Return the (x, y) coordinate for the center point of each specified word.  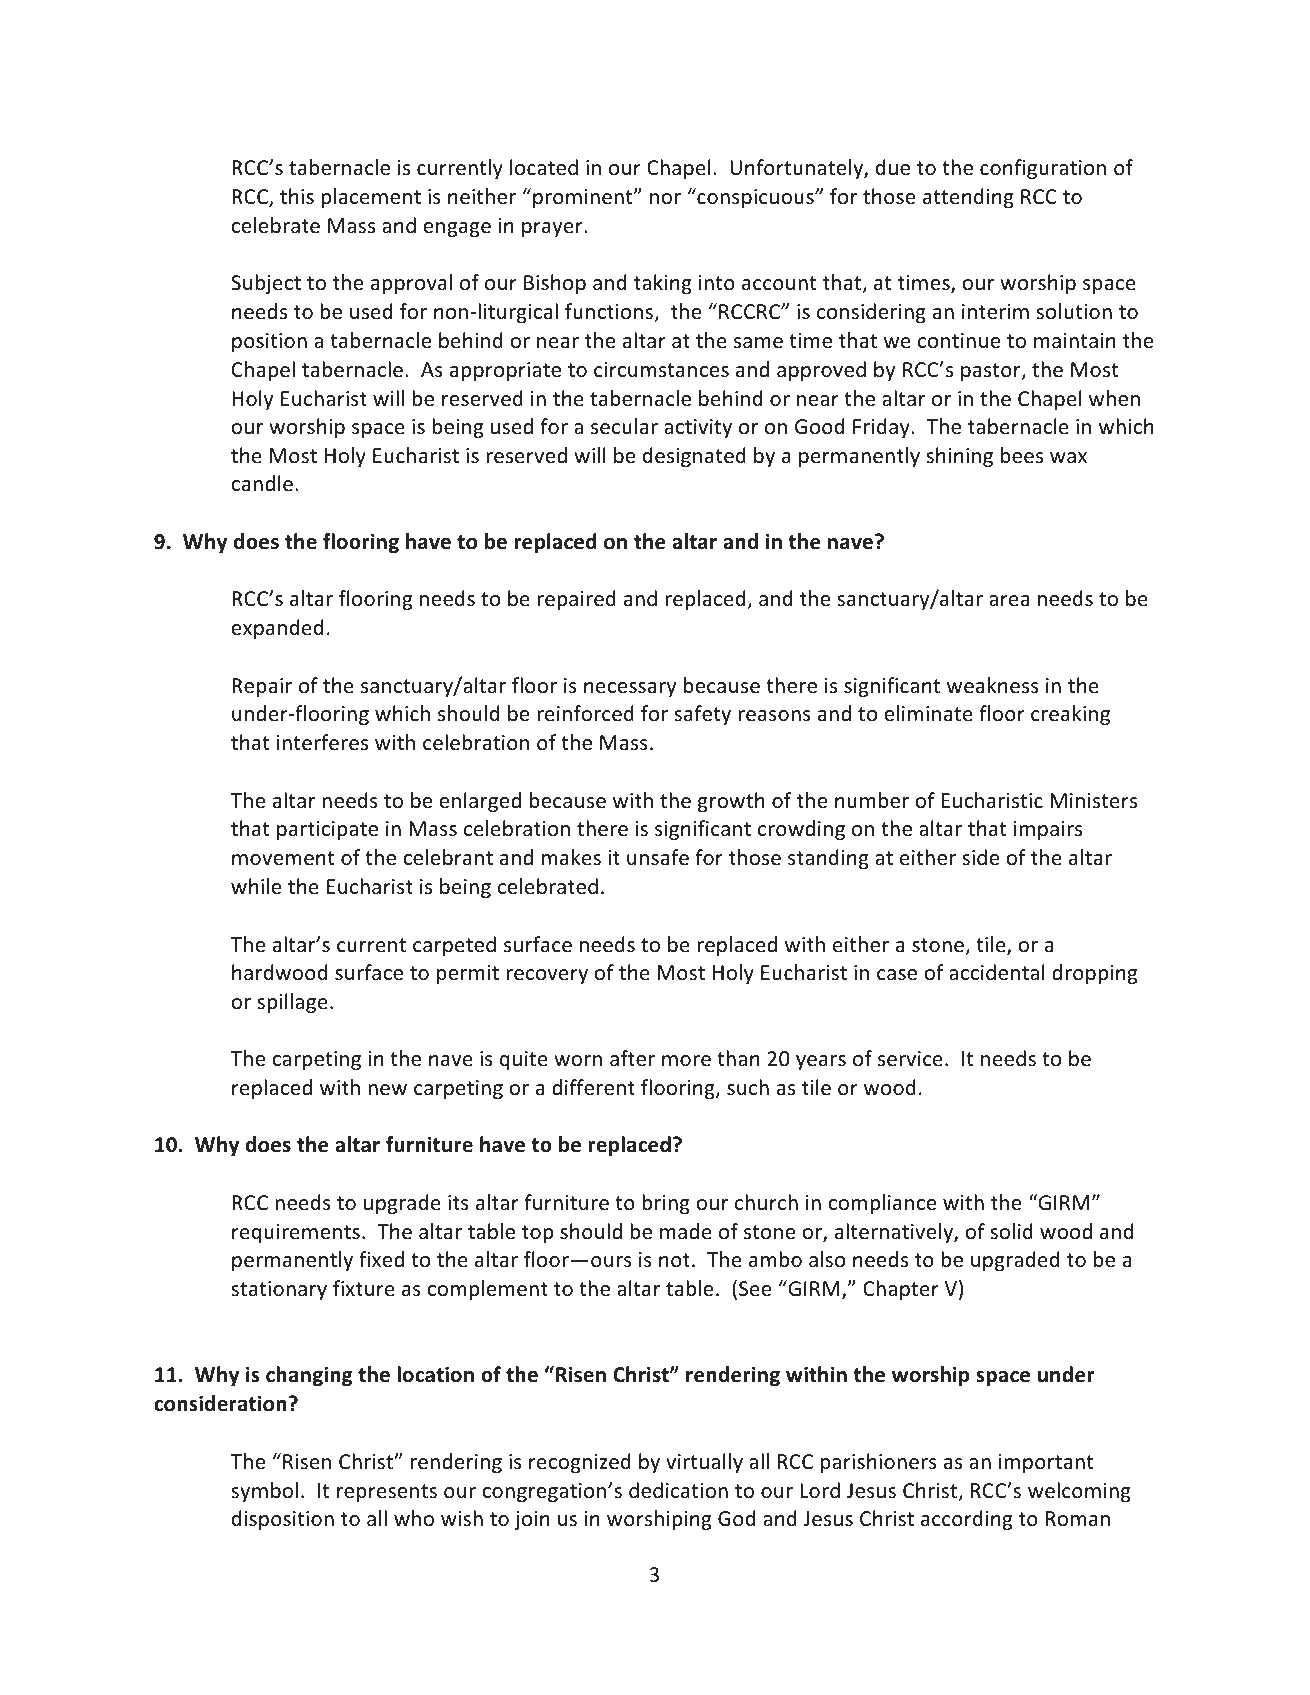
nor (665, 199)
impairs (1048, 830)
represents (387, 1493)
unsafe (658, 857)
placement (371, 198)
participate (327, 830)
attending (968, 198)
